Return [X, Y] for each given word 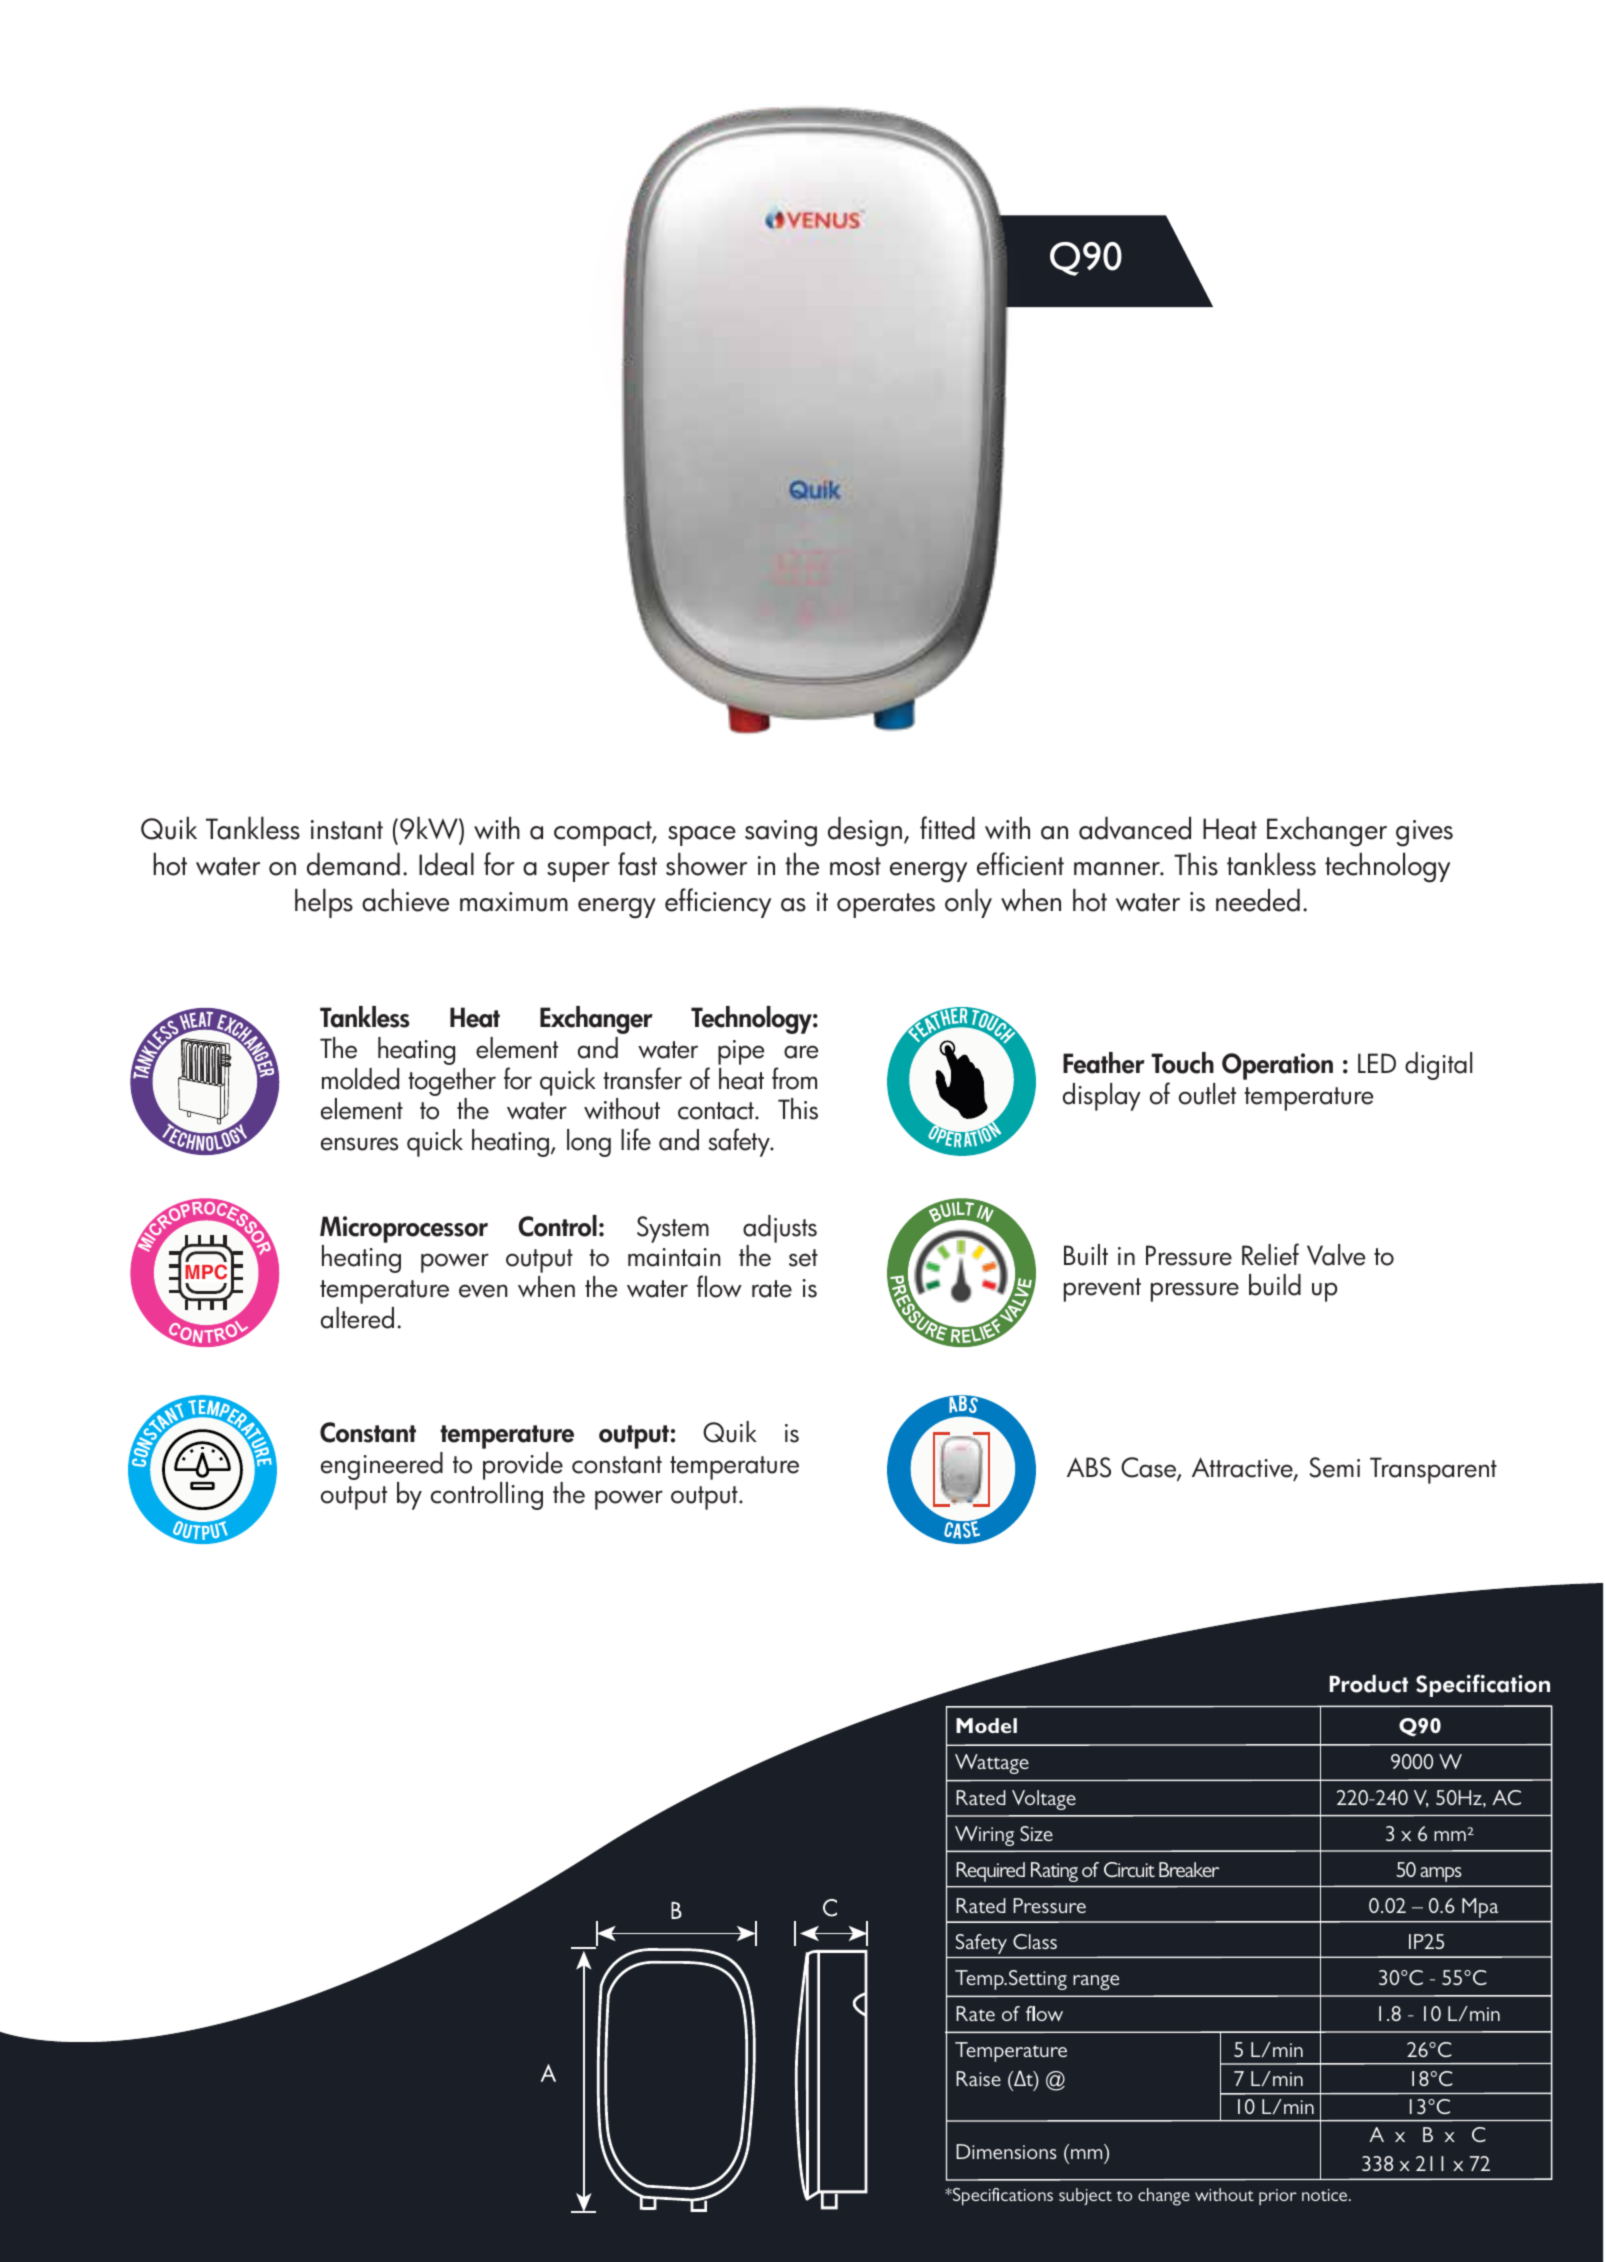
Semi [1334, 1467]
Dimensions [1006, 2151]
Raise [978, 2078]
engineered [382, 1467]
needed [1258, 900]
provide [523, 1466]
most [855, 866]
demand [353, 864]
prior [1278, 2197]
